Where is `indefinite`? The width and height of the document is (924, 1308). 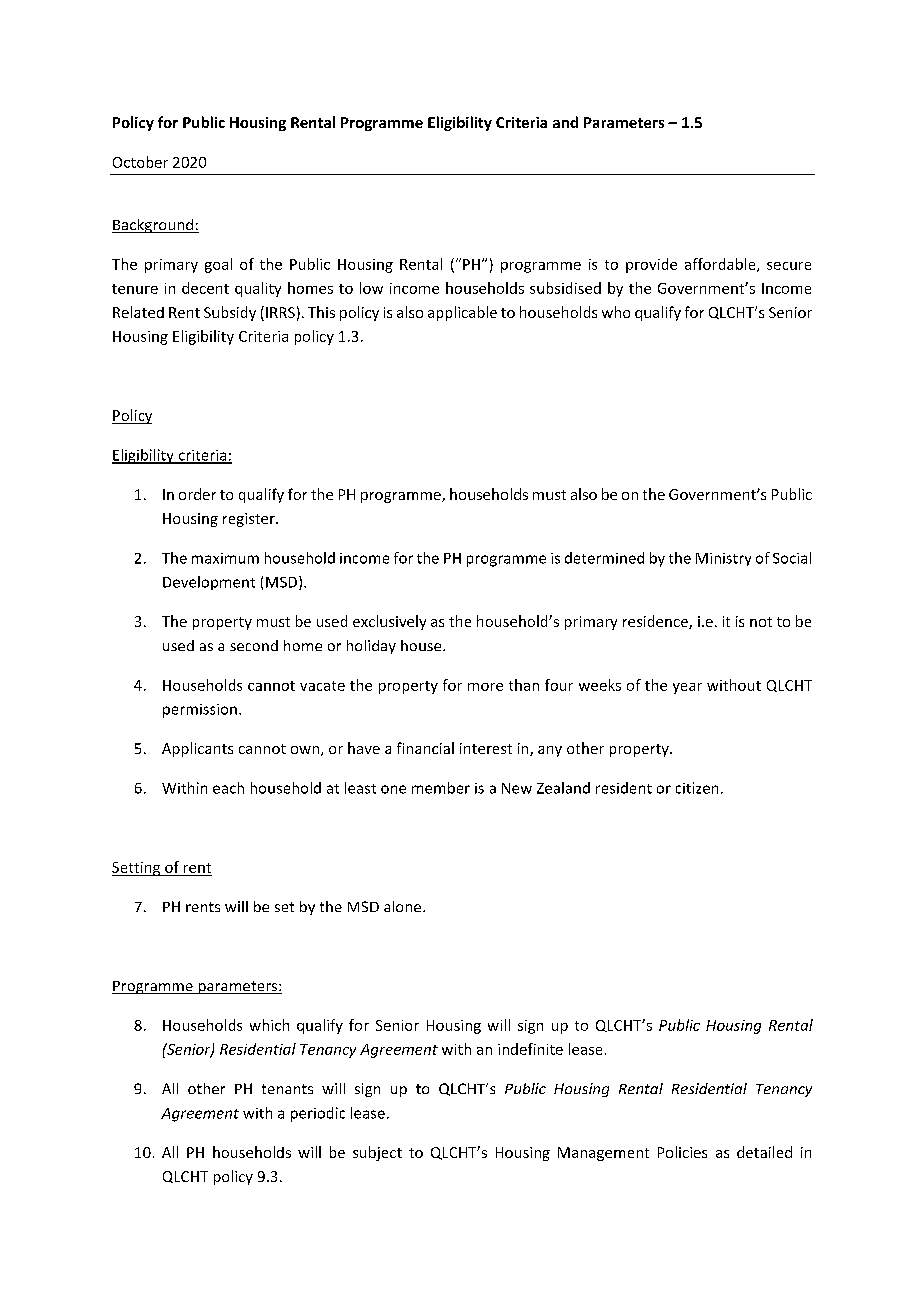 indefinite is located at coordinates (530, 1049).
